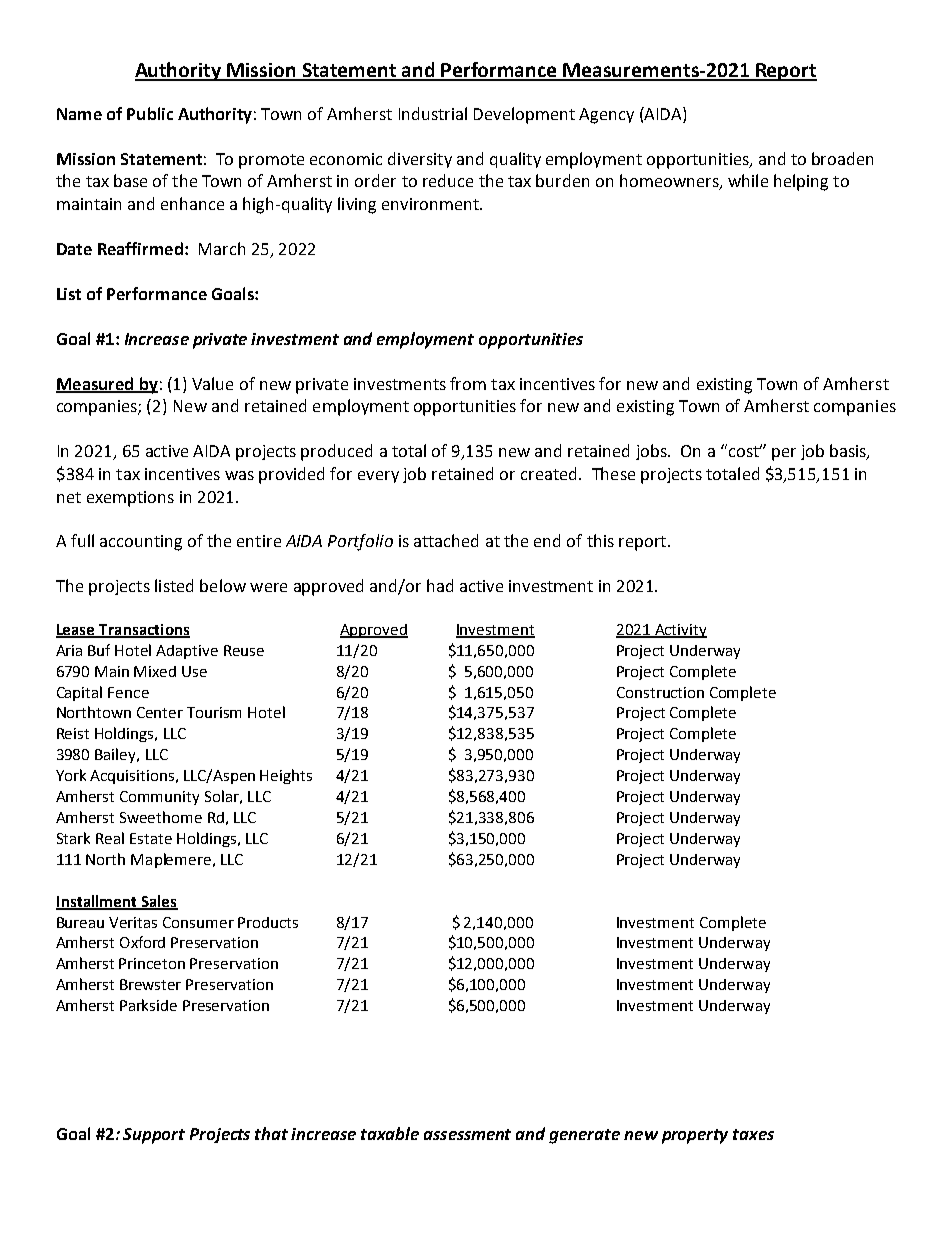 This document has width=952, height=1233. What do you see at coordinates (660, 692) in the document?
I see `Construction` at bounding box center [660, 692].
